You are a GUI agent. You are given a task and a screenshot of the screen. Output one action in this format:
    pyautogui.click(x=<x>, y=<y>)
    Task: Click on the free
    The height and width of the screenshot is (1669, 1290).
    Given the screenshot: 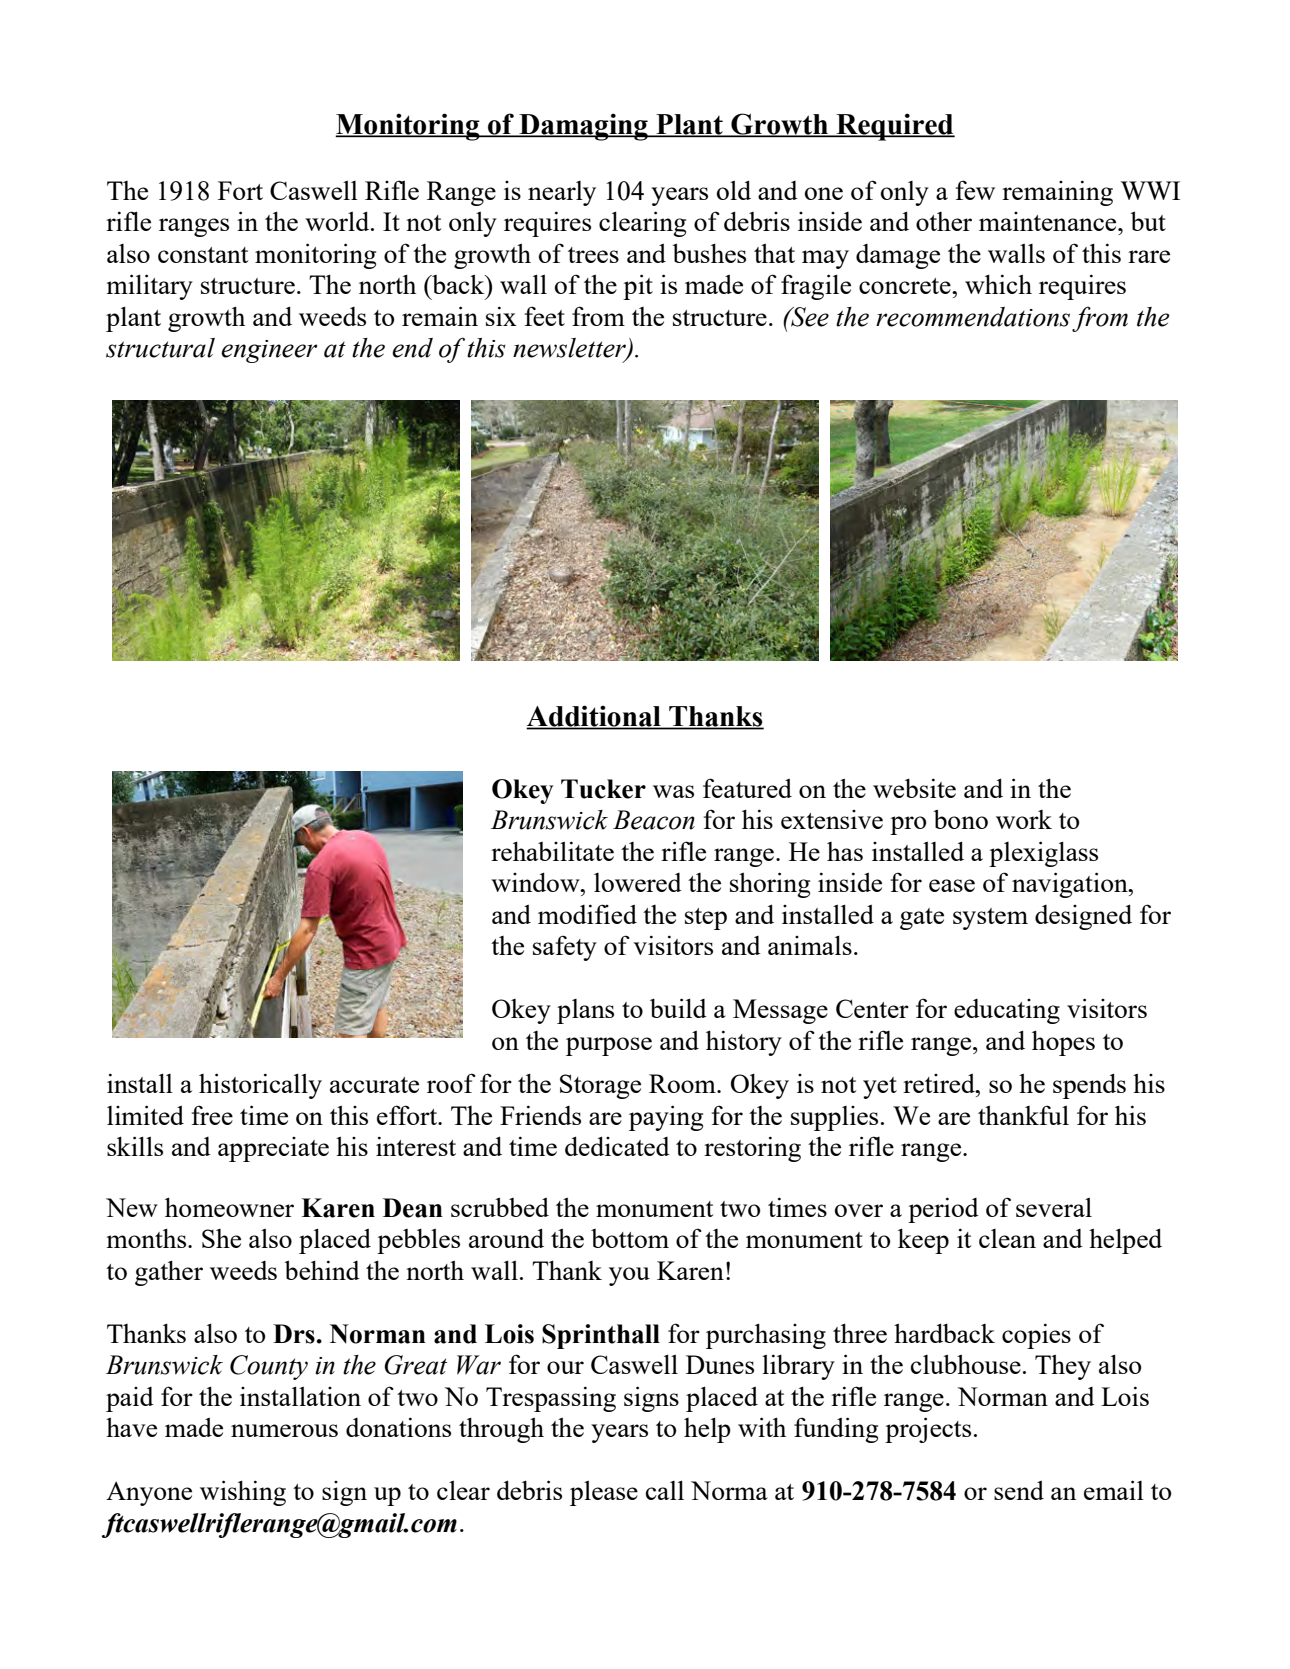 What is the action you would take?
    pyautogui.click(x=212, y=1115)
